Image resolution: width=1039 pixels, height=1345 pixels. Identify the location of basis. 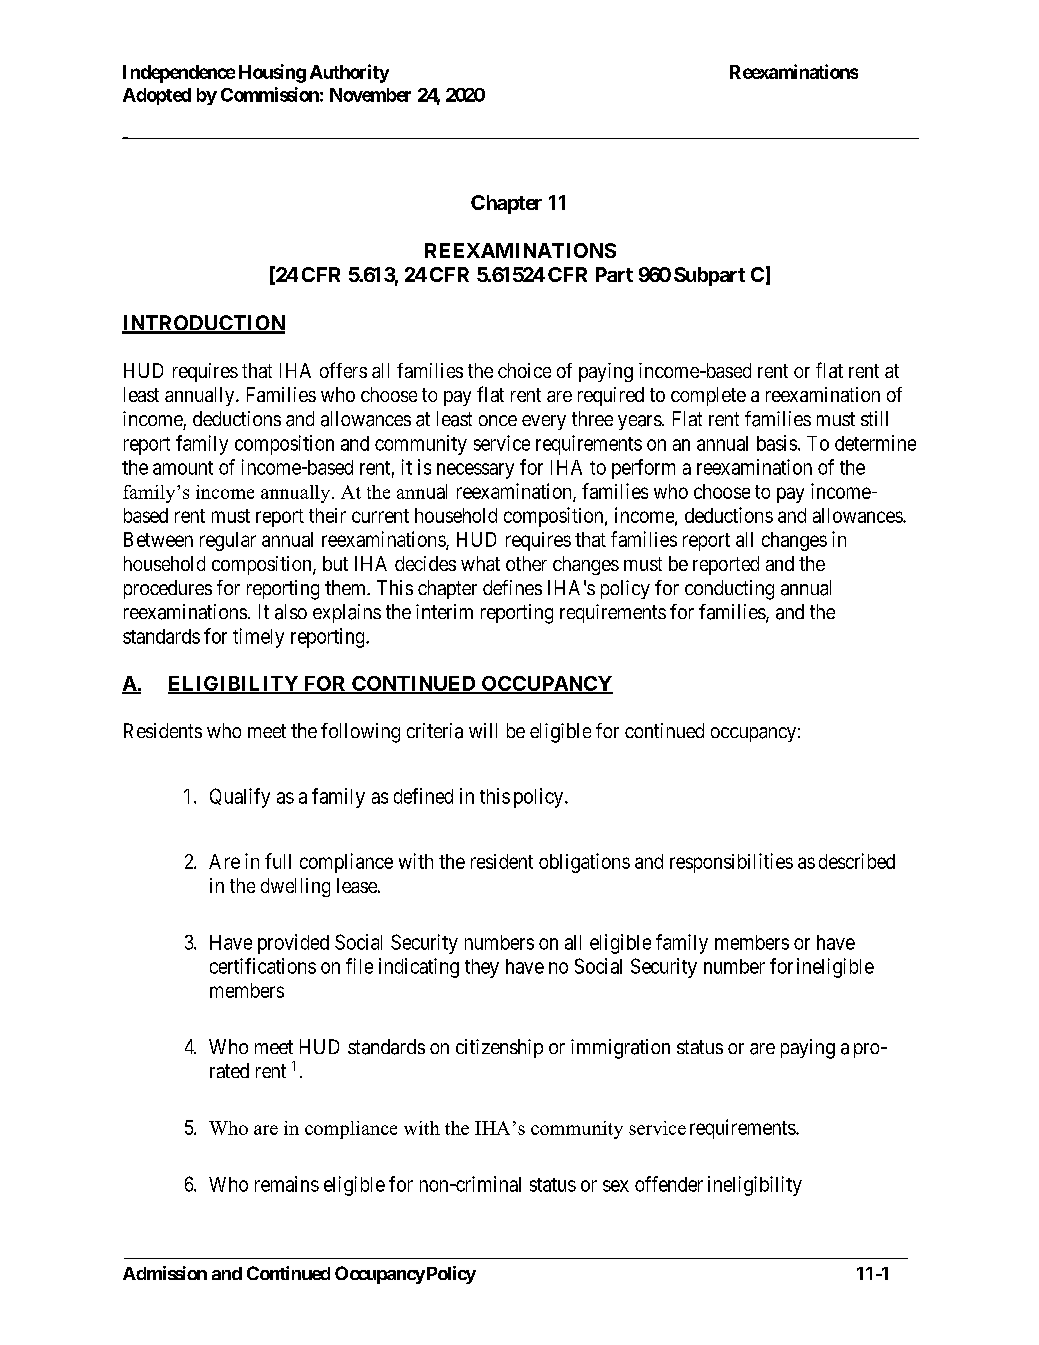
(777, 443).
